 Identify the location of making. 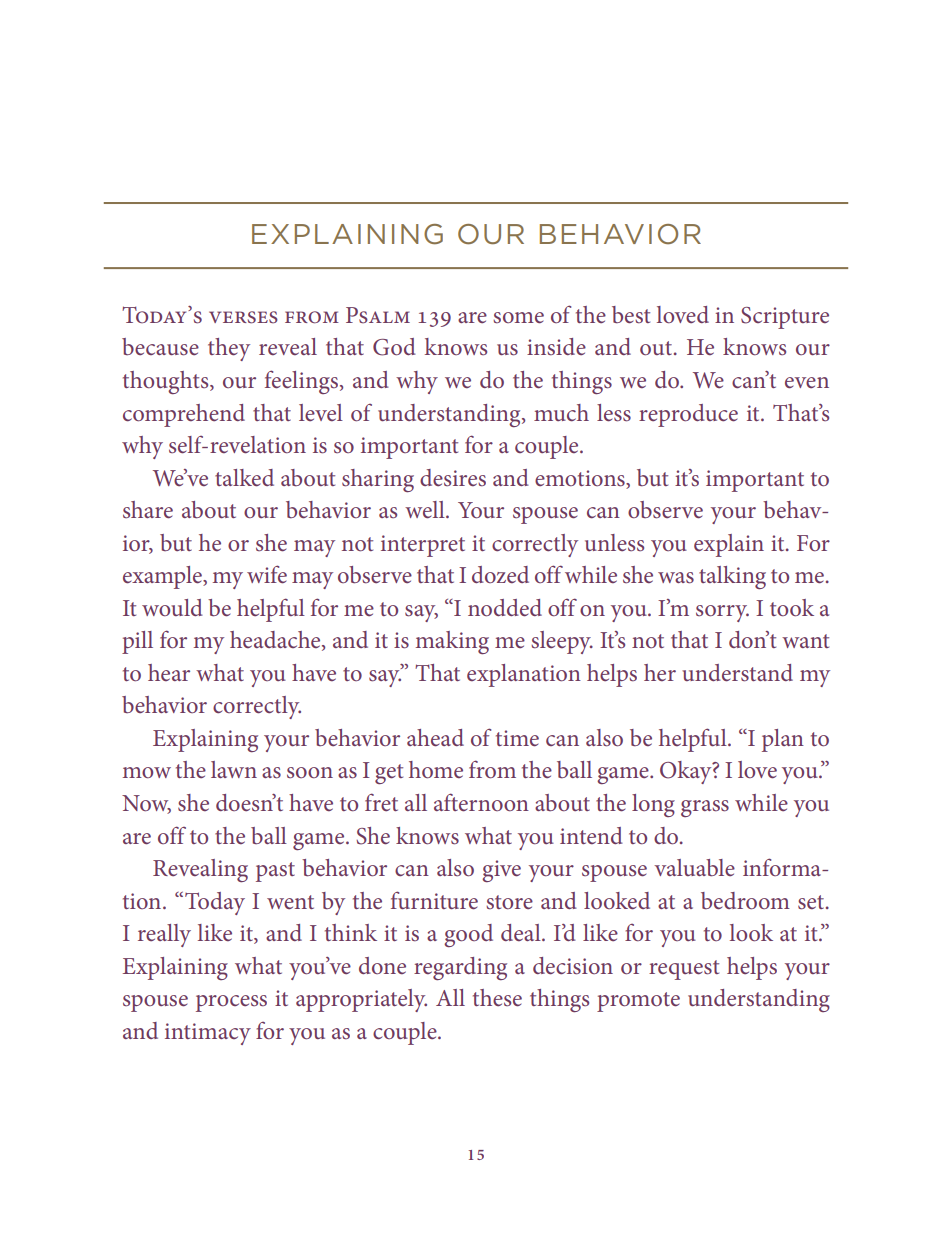
(452, 642).
